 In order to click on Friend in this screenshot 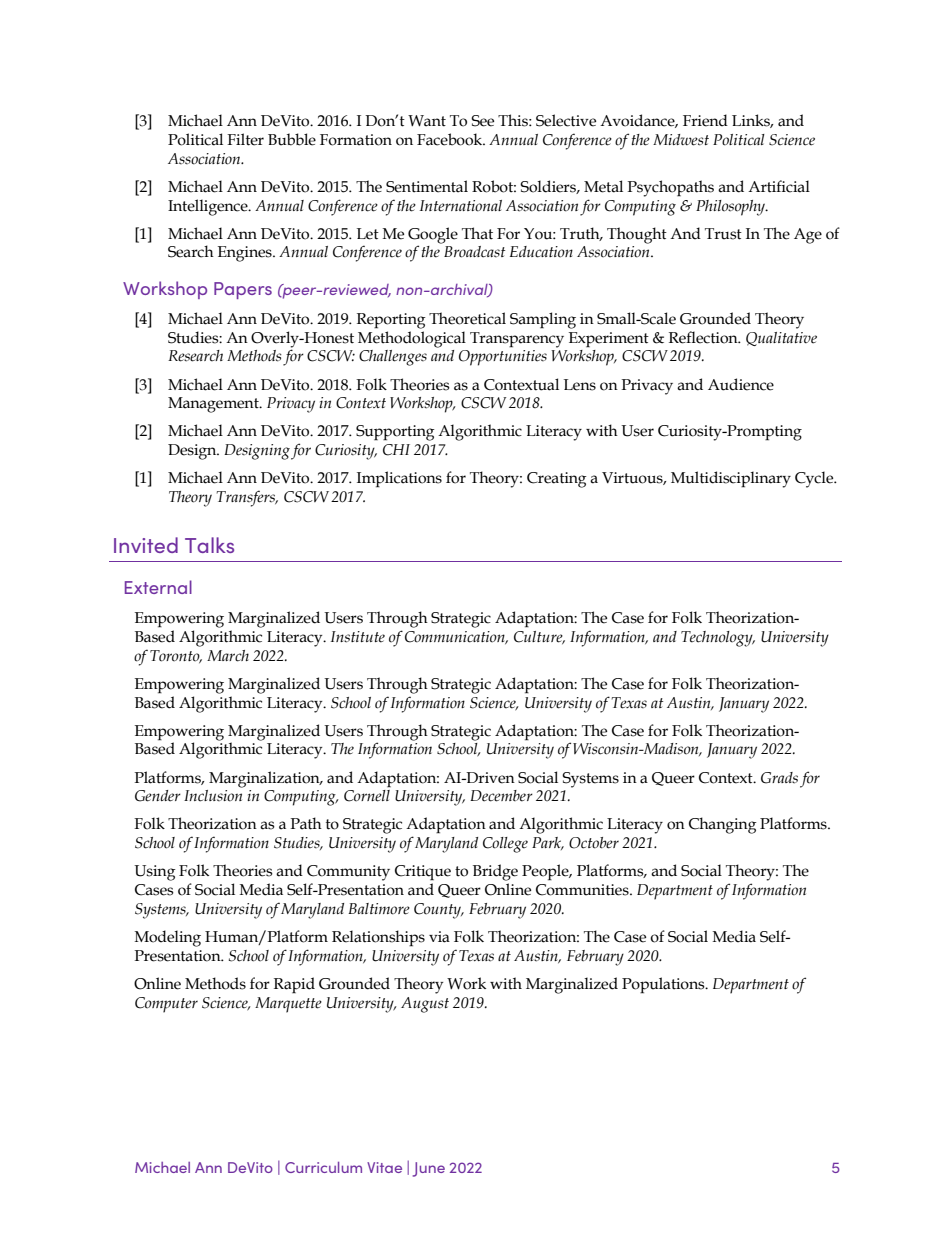, I will do `click(705, 120)`.
